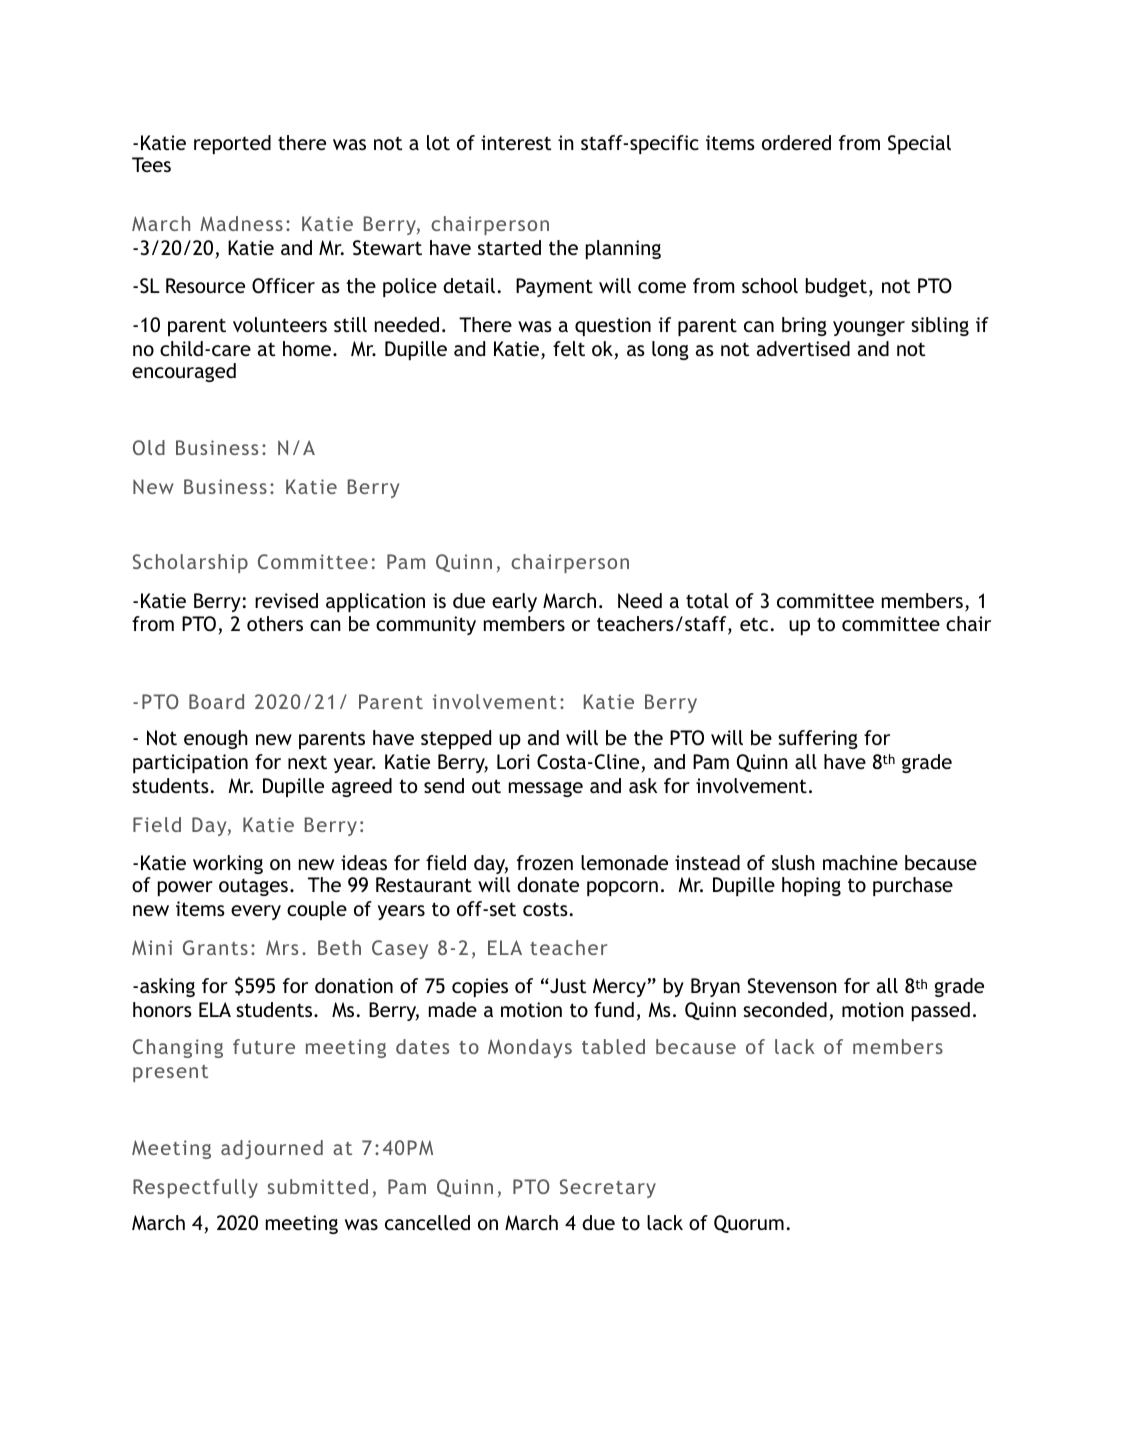  What do you see at coordinates (796, 142) in the screenshot?
I see `ordered` at bounding box center [796, 142].
